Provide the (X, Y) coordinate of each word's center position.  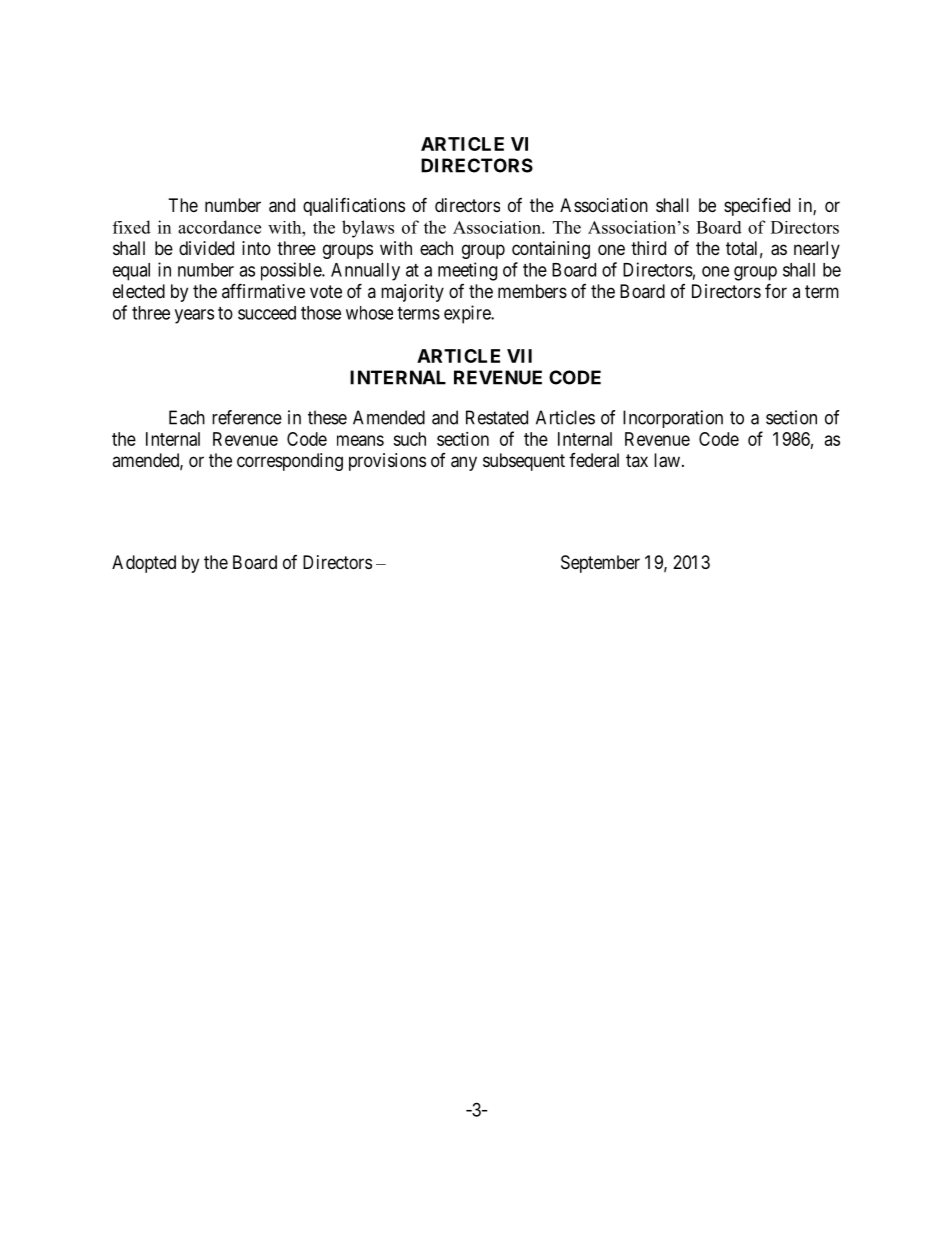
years (194, 316)
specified (757, 206)
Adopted (144, 564)
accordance (219, 227)
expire (468, 314)
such (409, 439)
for (776, 290)
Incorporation (673, 419)
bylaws (368, 229)
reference (247, 417)
